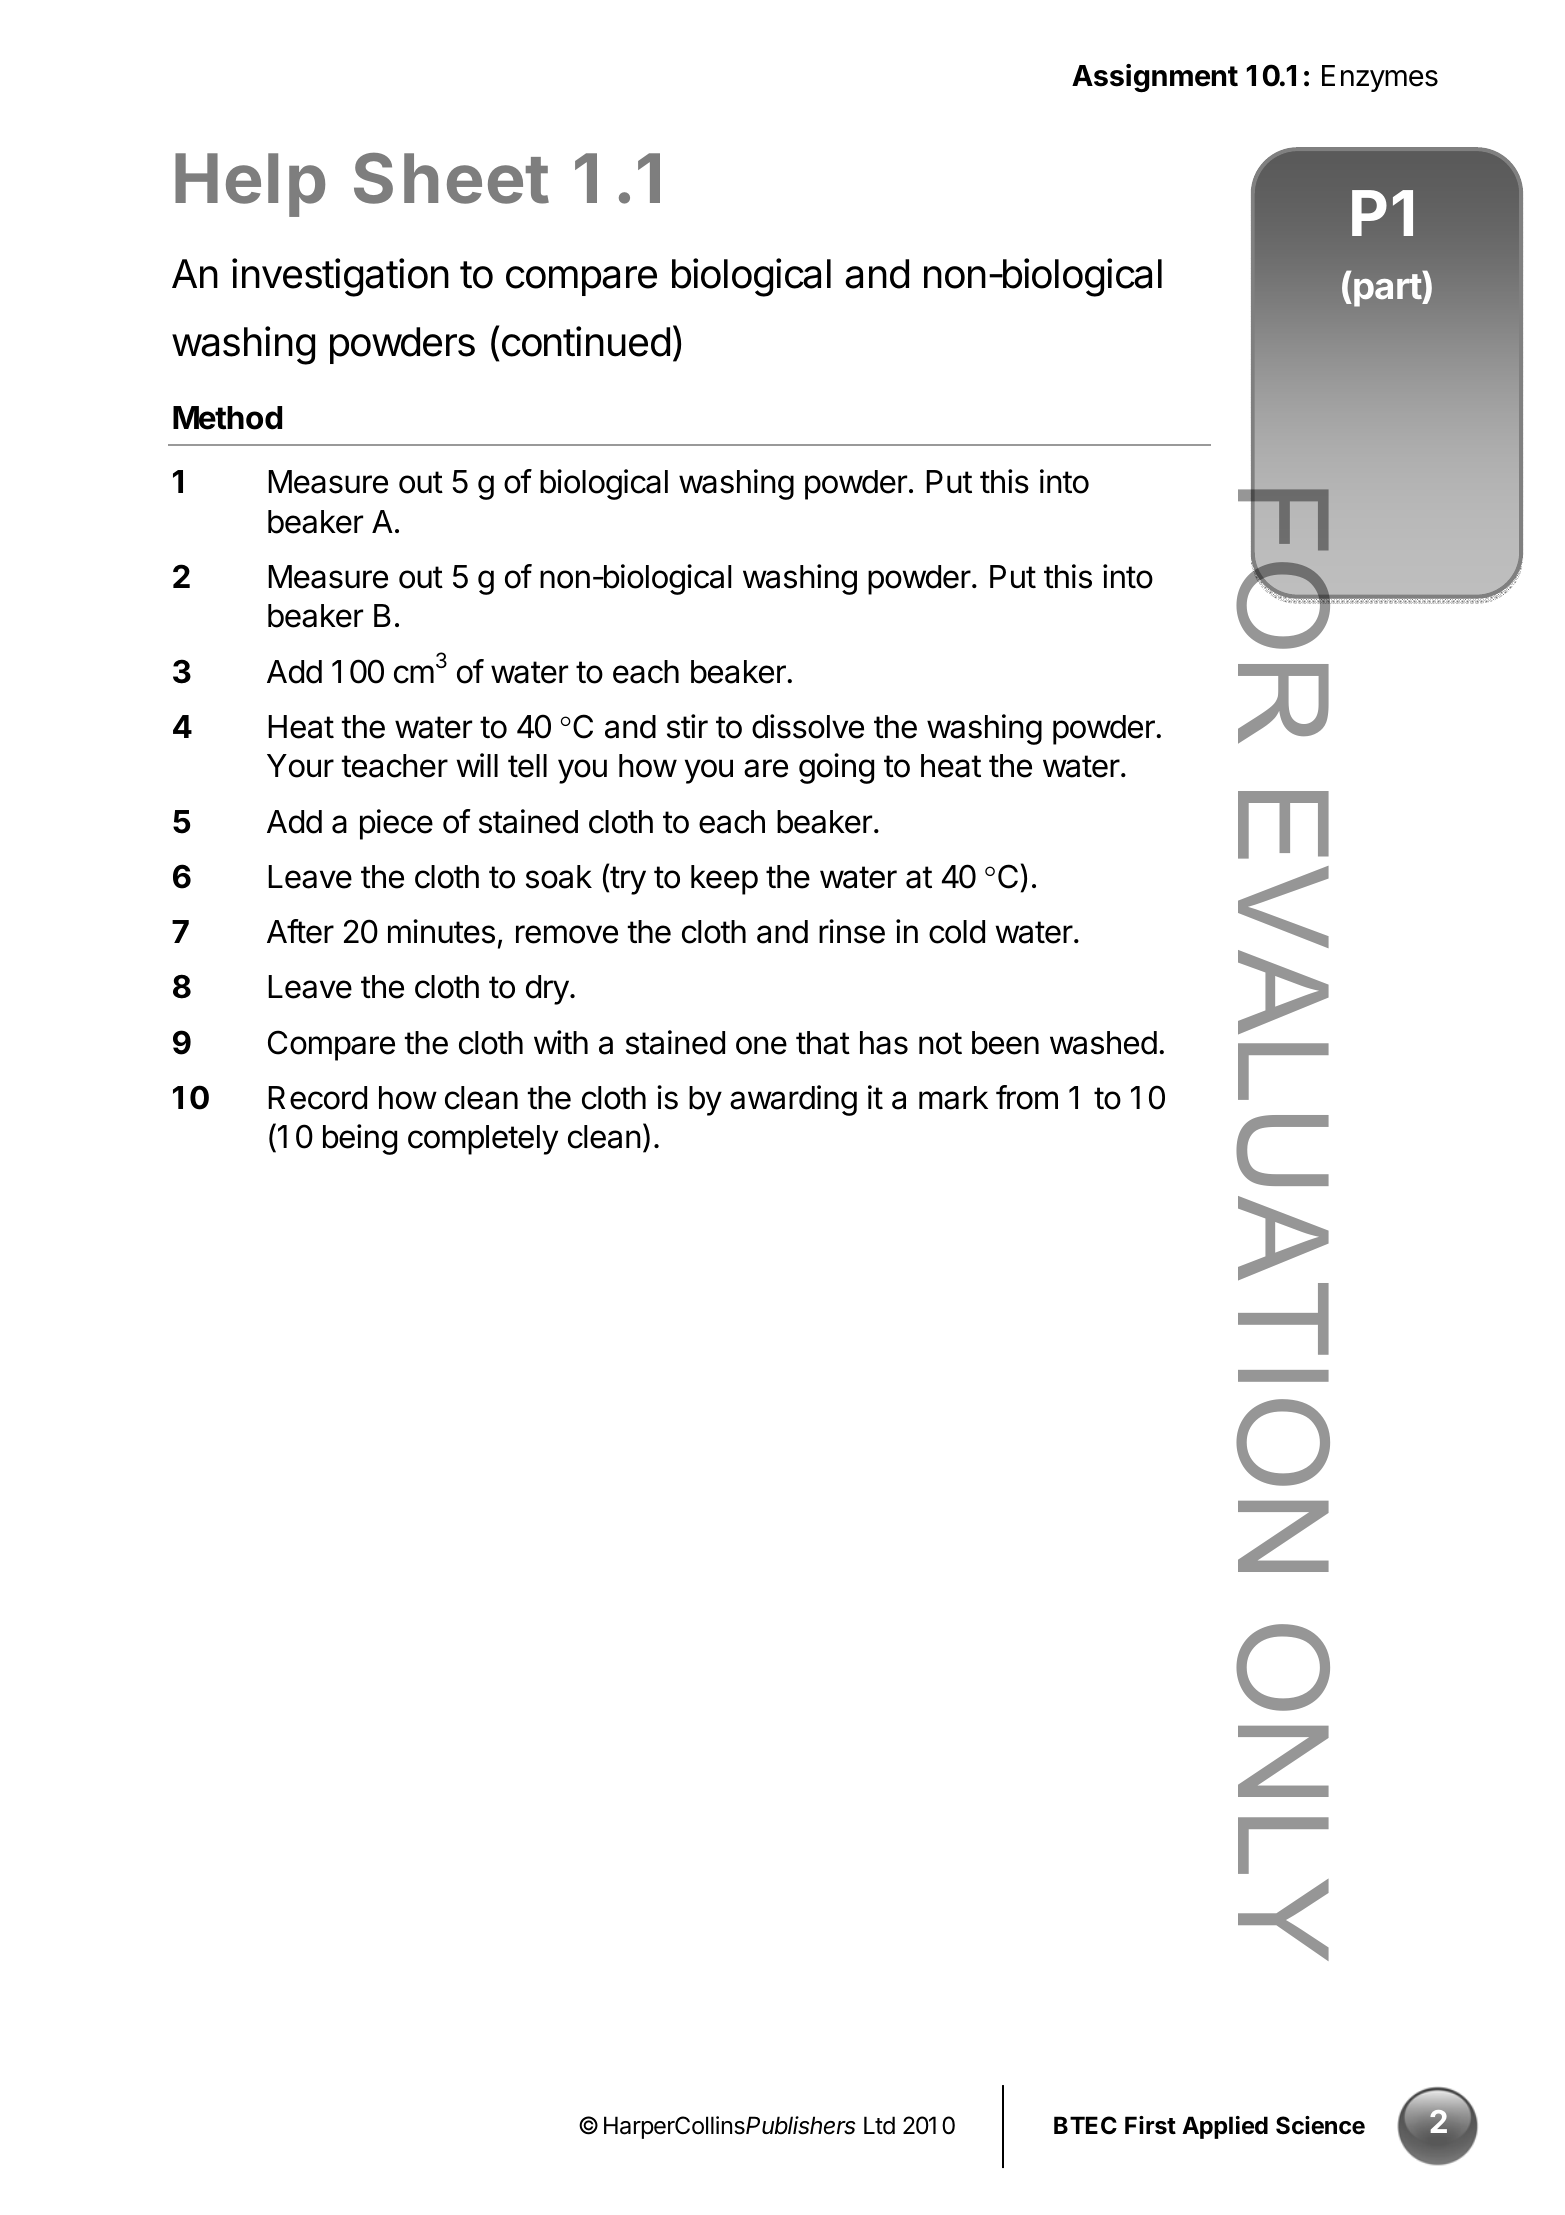  I want to click on dissolve, so click(808, 726).
